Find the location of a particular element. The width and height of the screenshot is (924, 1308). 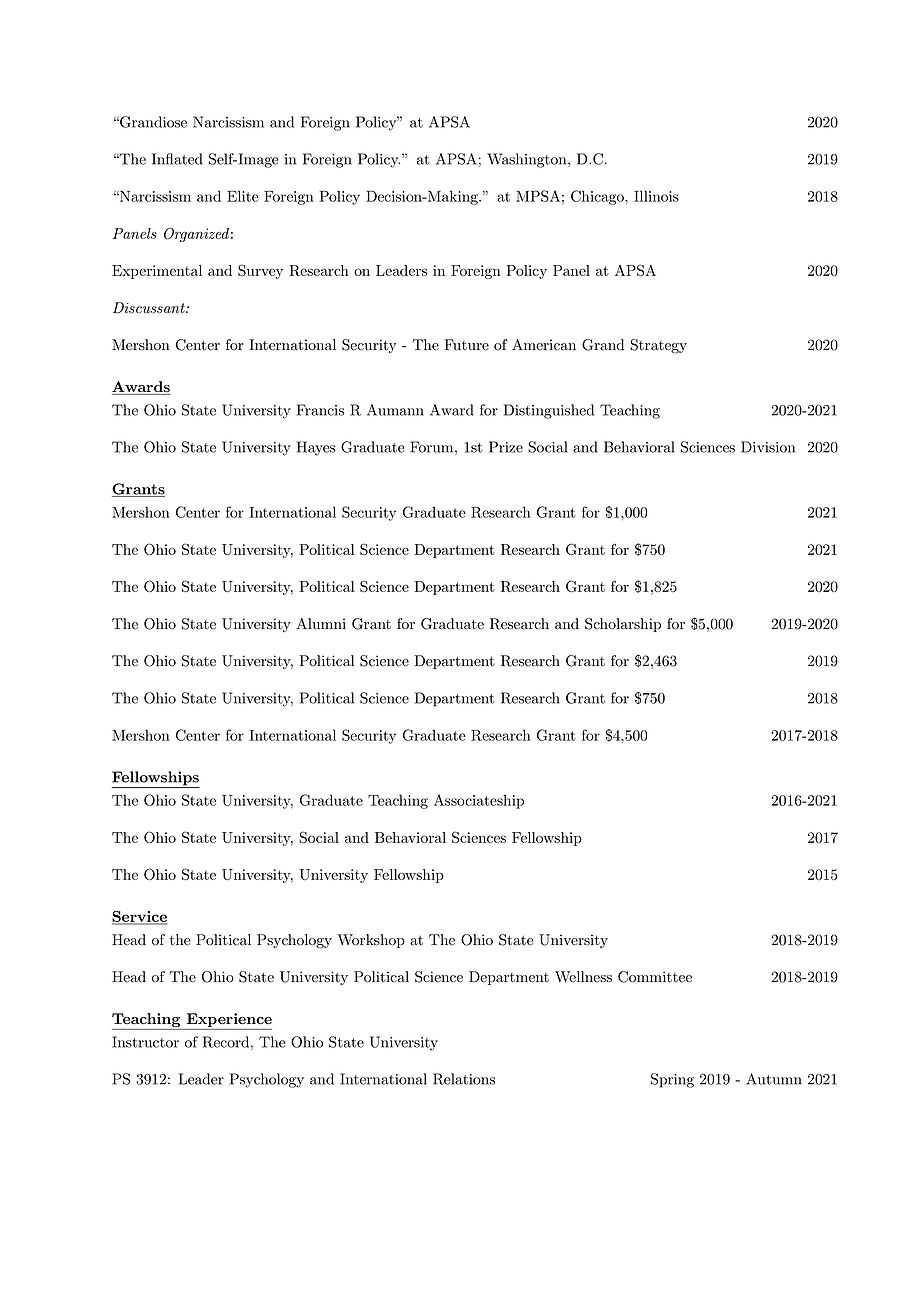

Alumni is located at coordinates (321, 624).
